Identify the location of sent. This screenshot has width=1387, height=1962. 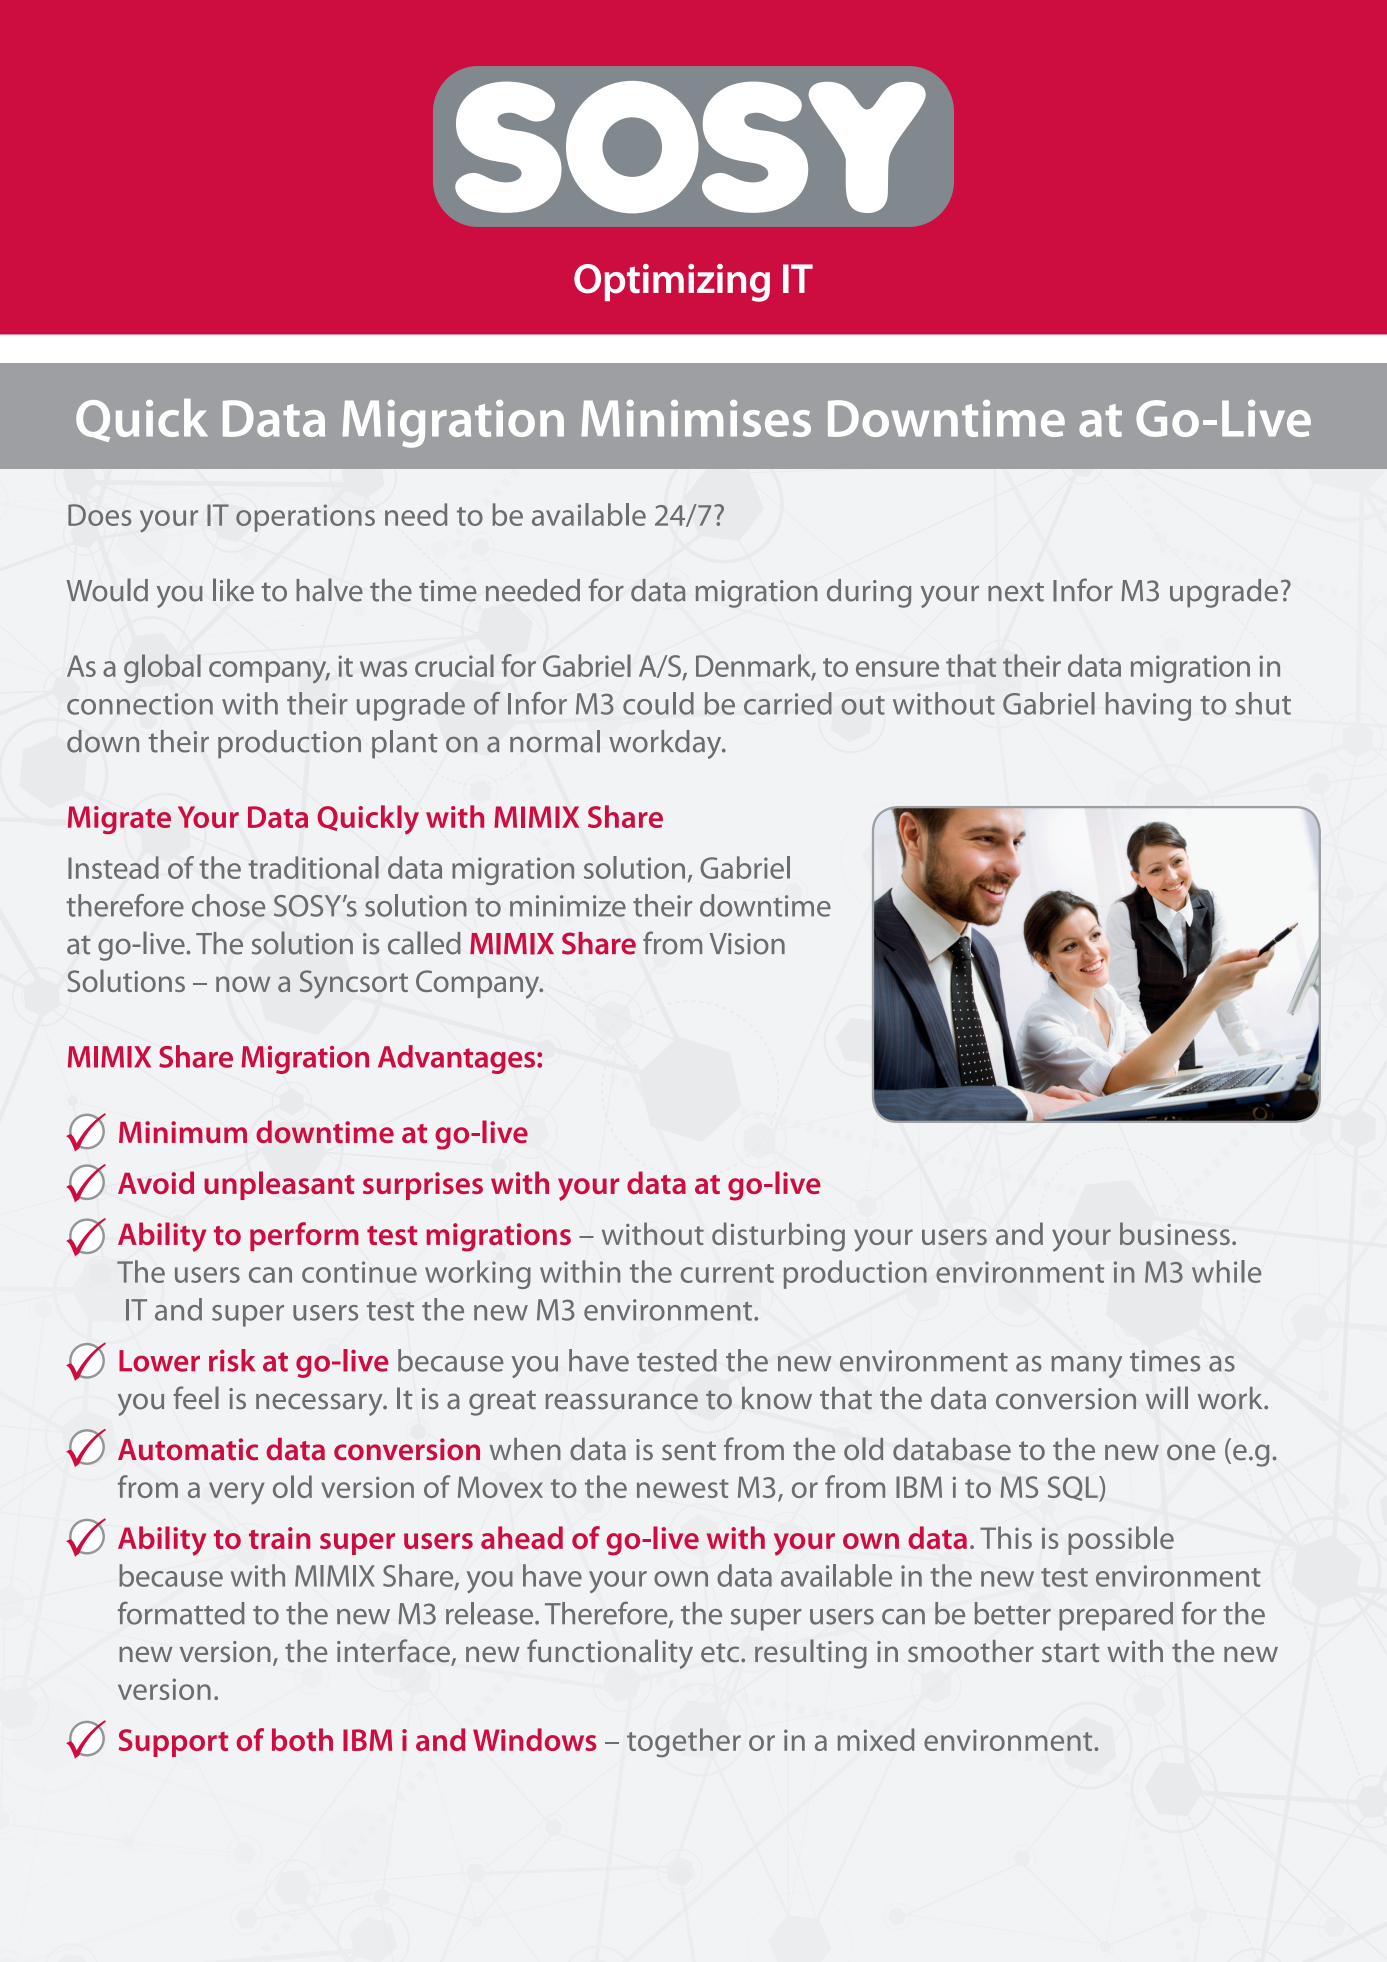
(689, 1451).
